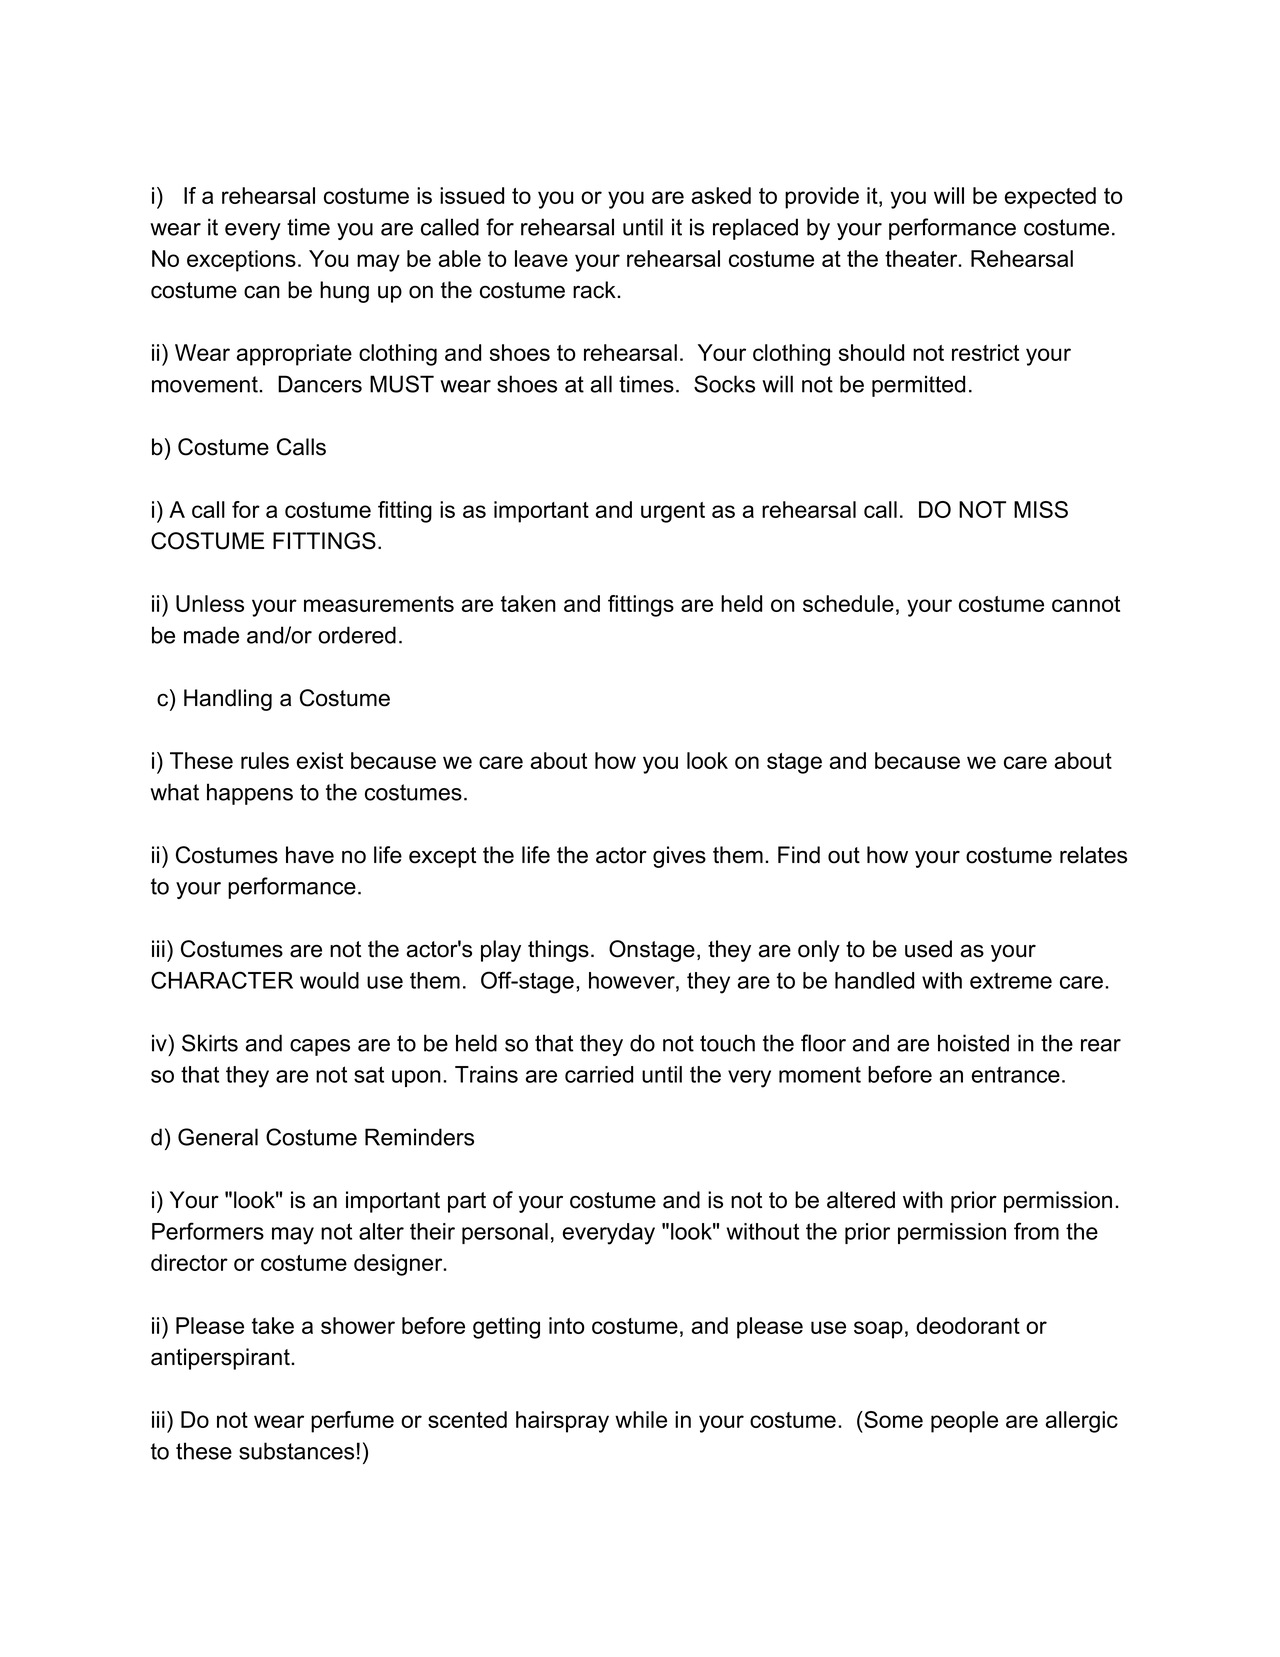  What do you see at coordinates (310, 855) in the page?
I see `have` at bounding box center [310, 855].
